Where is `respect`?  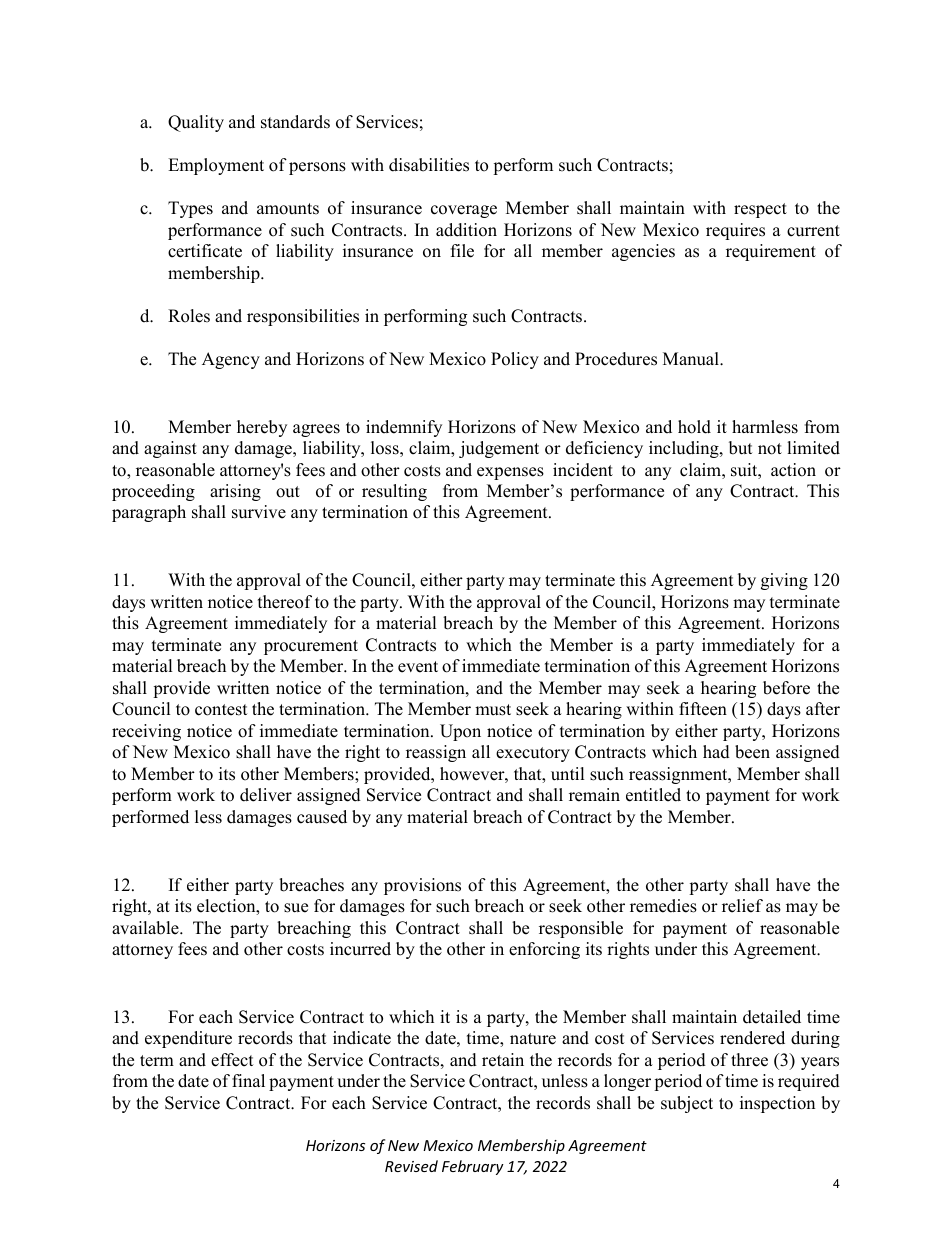
respect is located at coordinates (760, 210).
